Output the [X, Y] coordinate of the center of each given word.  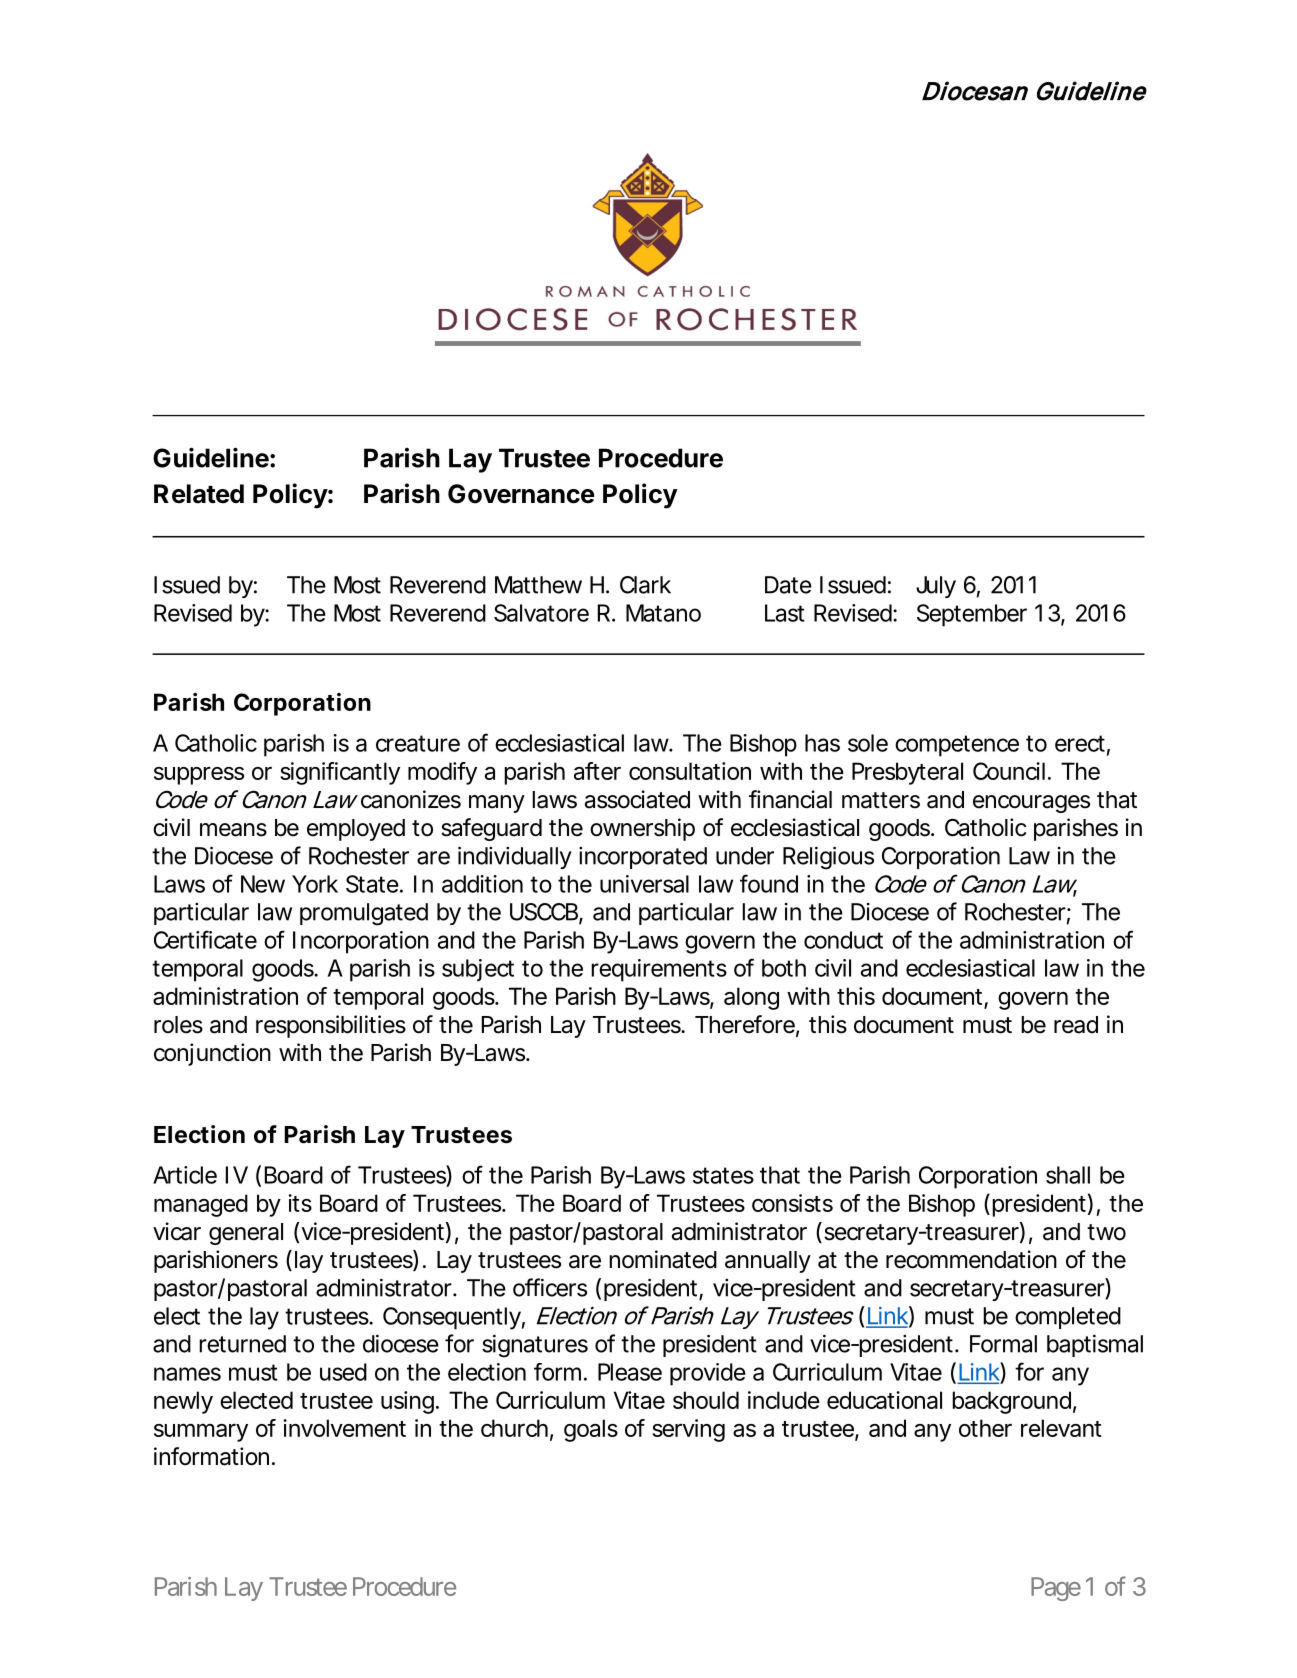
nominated [663, 1259]
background [1011, 1402]
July [936, 587]
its [300, 1203]
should [706, 1400]
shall [1068, 1175]
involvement [344, 1428]
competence [957, 746]
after [597, 771]
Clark [645, 585]
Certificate [205, 939]
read [1076, 1025]
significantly [340, 773]
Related [199, 494]
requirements [659, 970]
